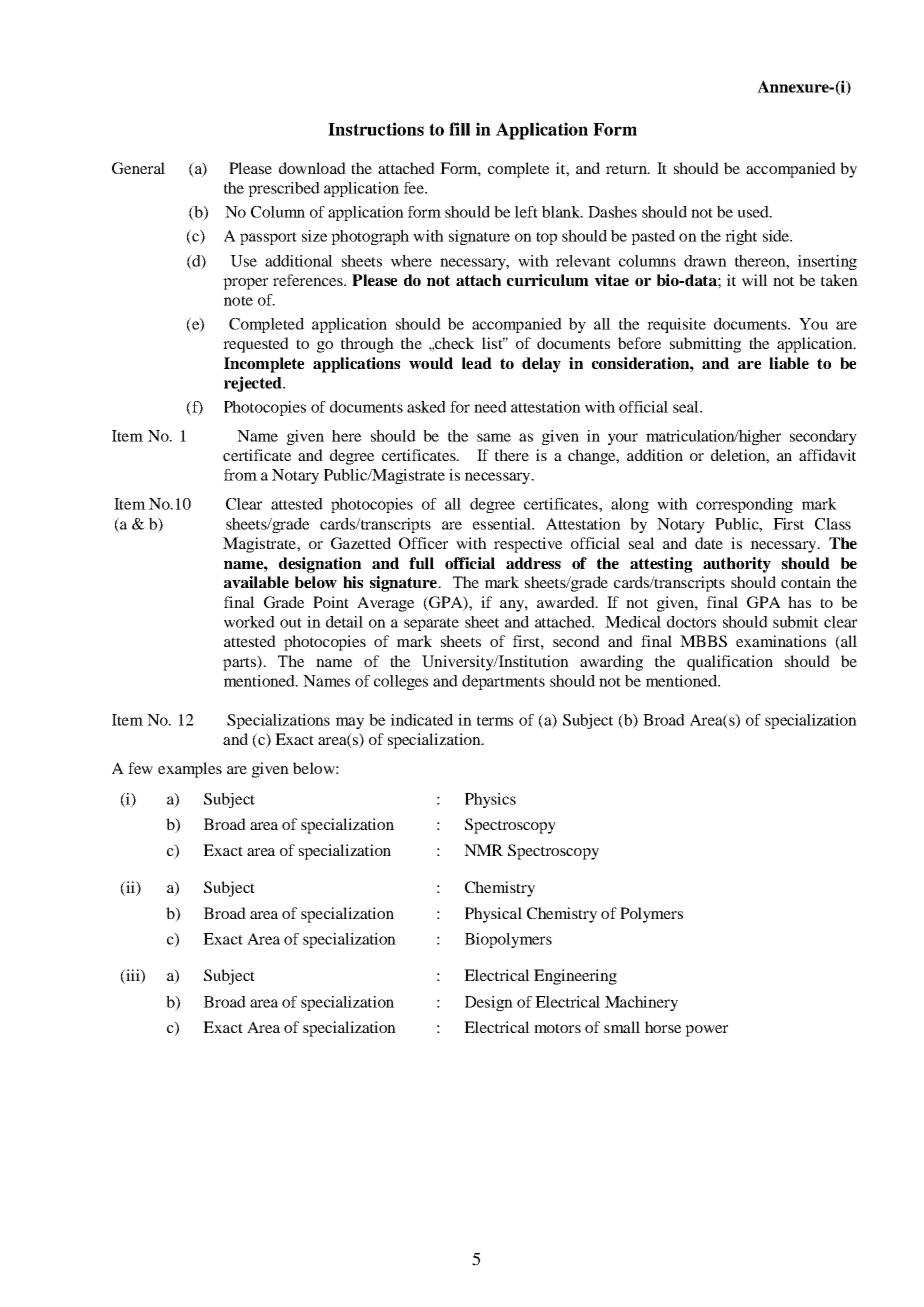  What do you see at coordinates (459, 129) in the image?
I see `fill` at bounding box center [459, 129].
